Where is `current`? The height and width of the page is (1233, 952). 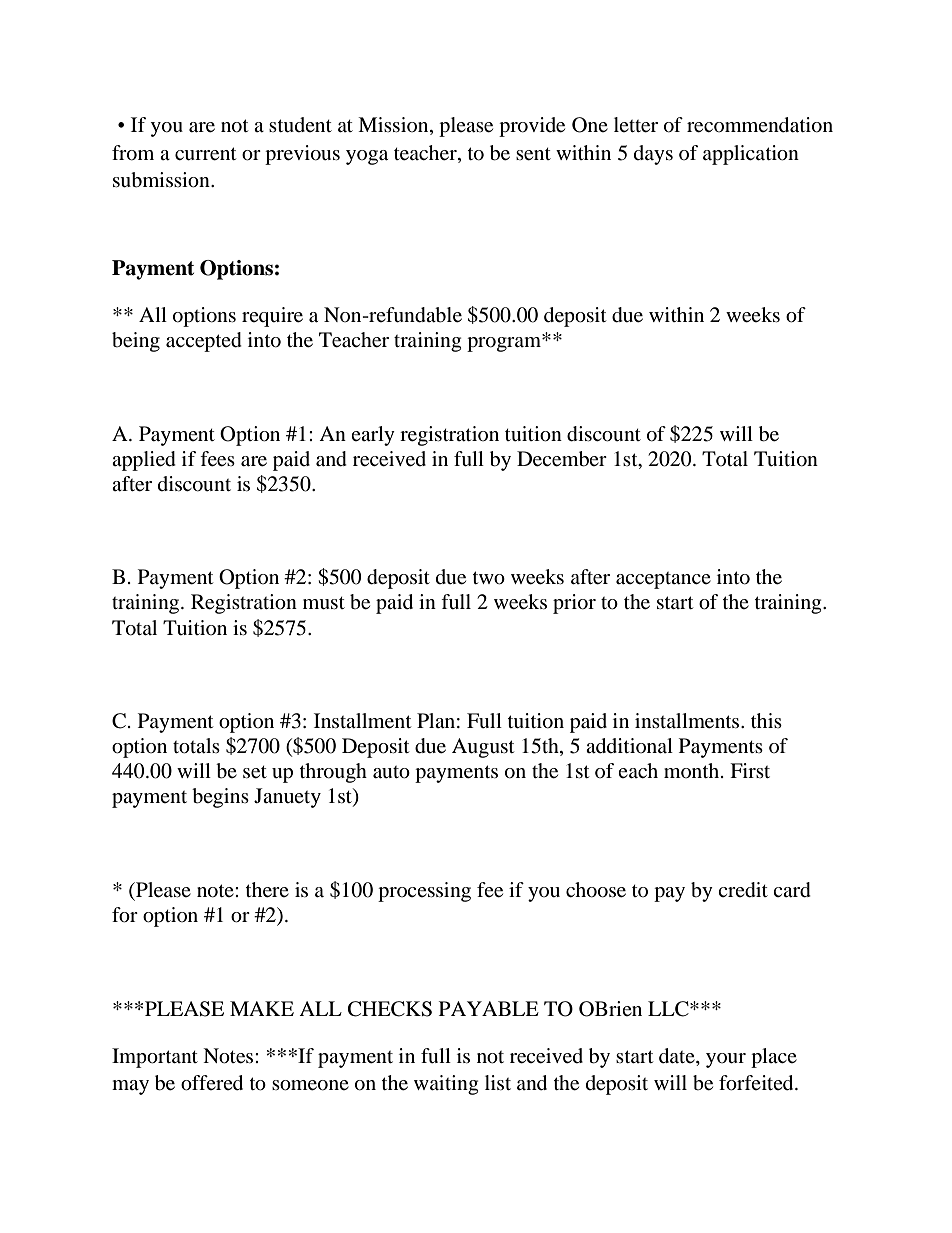 current is located at coordinates (205, 154).
